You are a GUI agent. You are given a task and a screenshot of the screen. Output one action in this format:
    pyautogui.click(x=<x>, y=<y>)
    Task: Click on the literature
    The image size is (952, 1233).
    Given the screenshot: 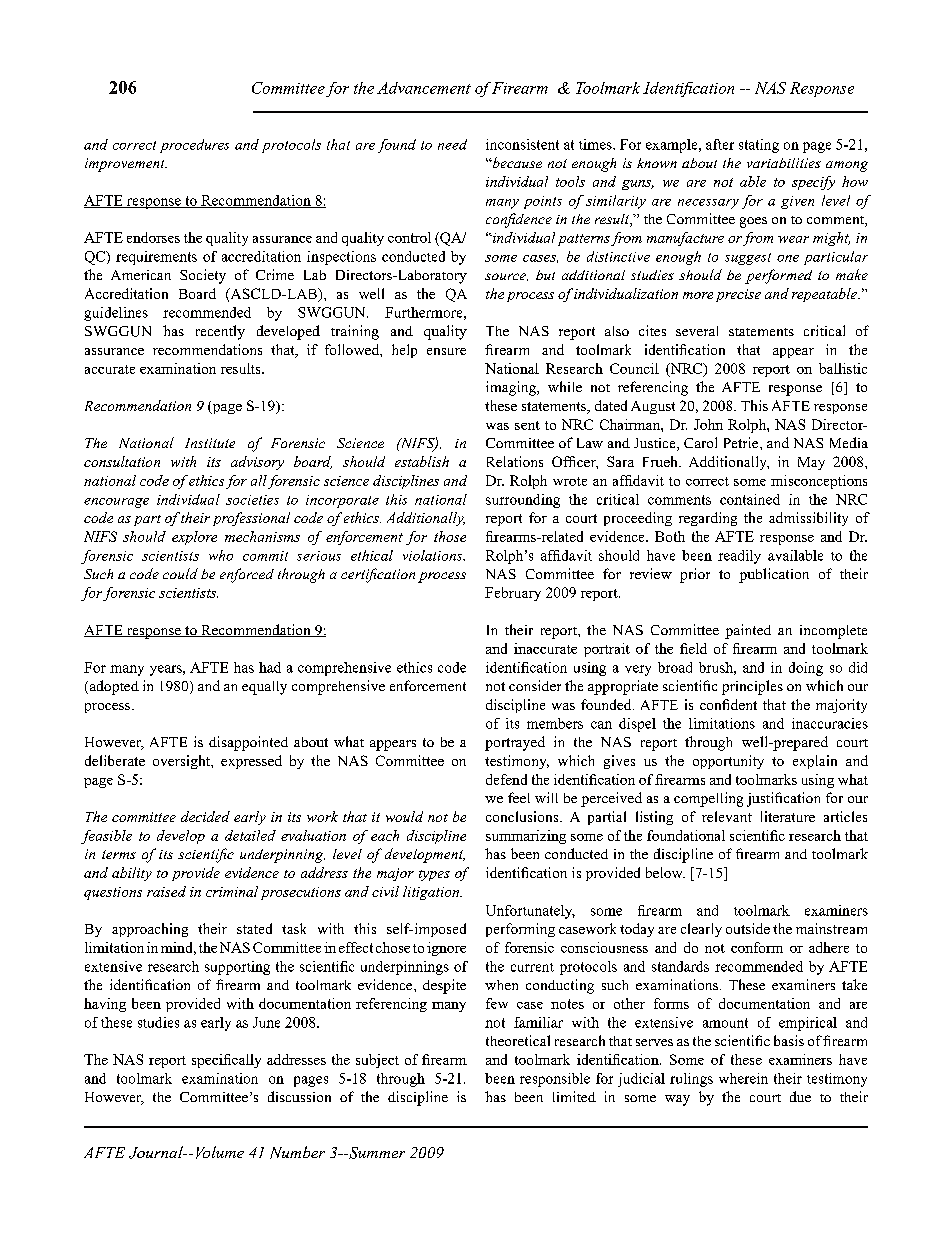 What is the action you would take?
    pyautogui.click(x=788, y=816)
